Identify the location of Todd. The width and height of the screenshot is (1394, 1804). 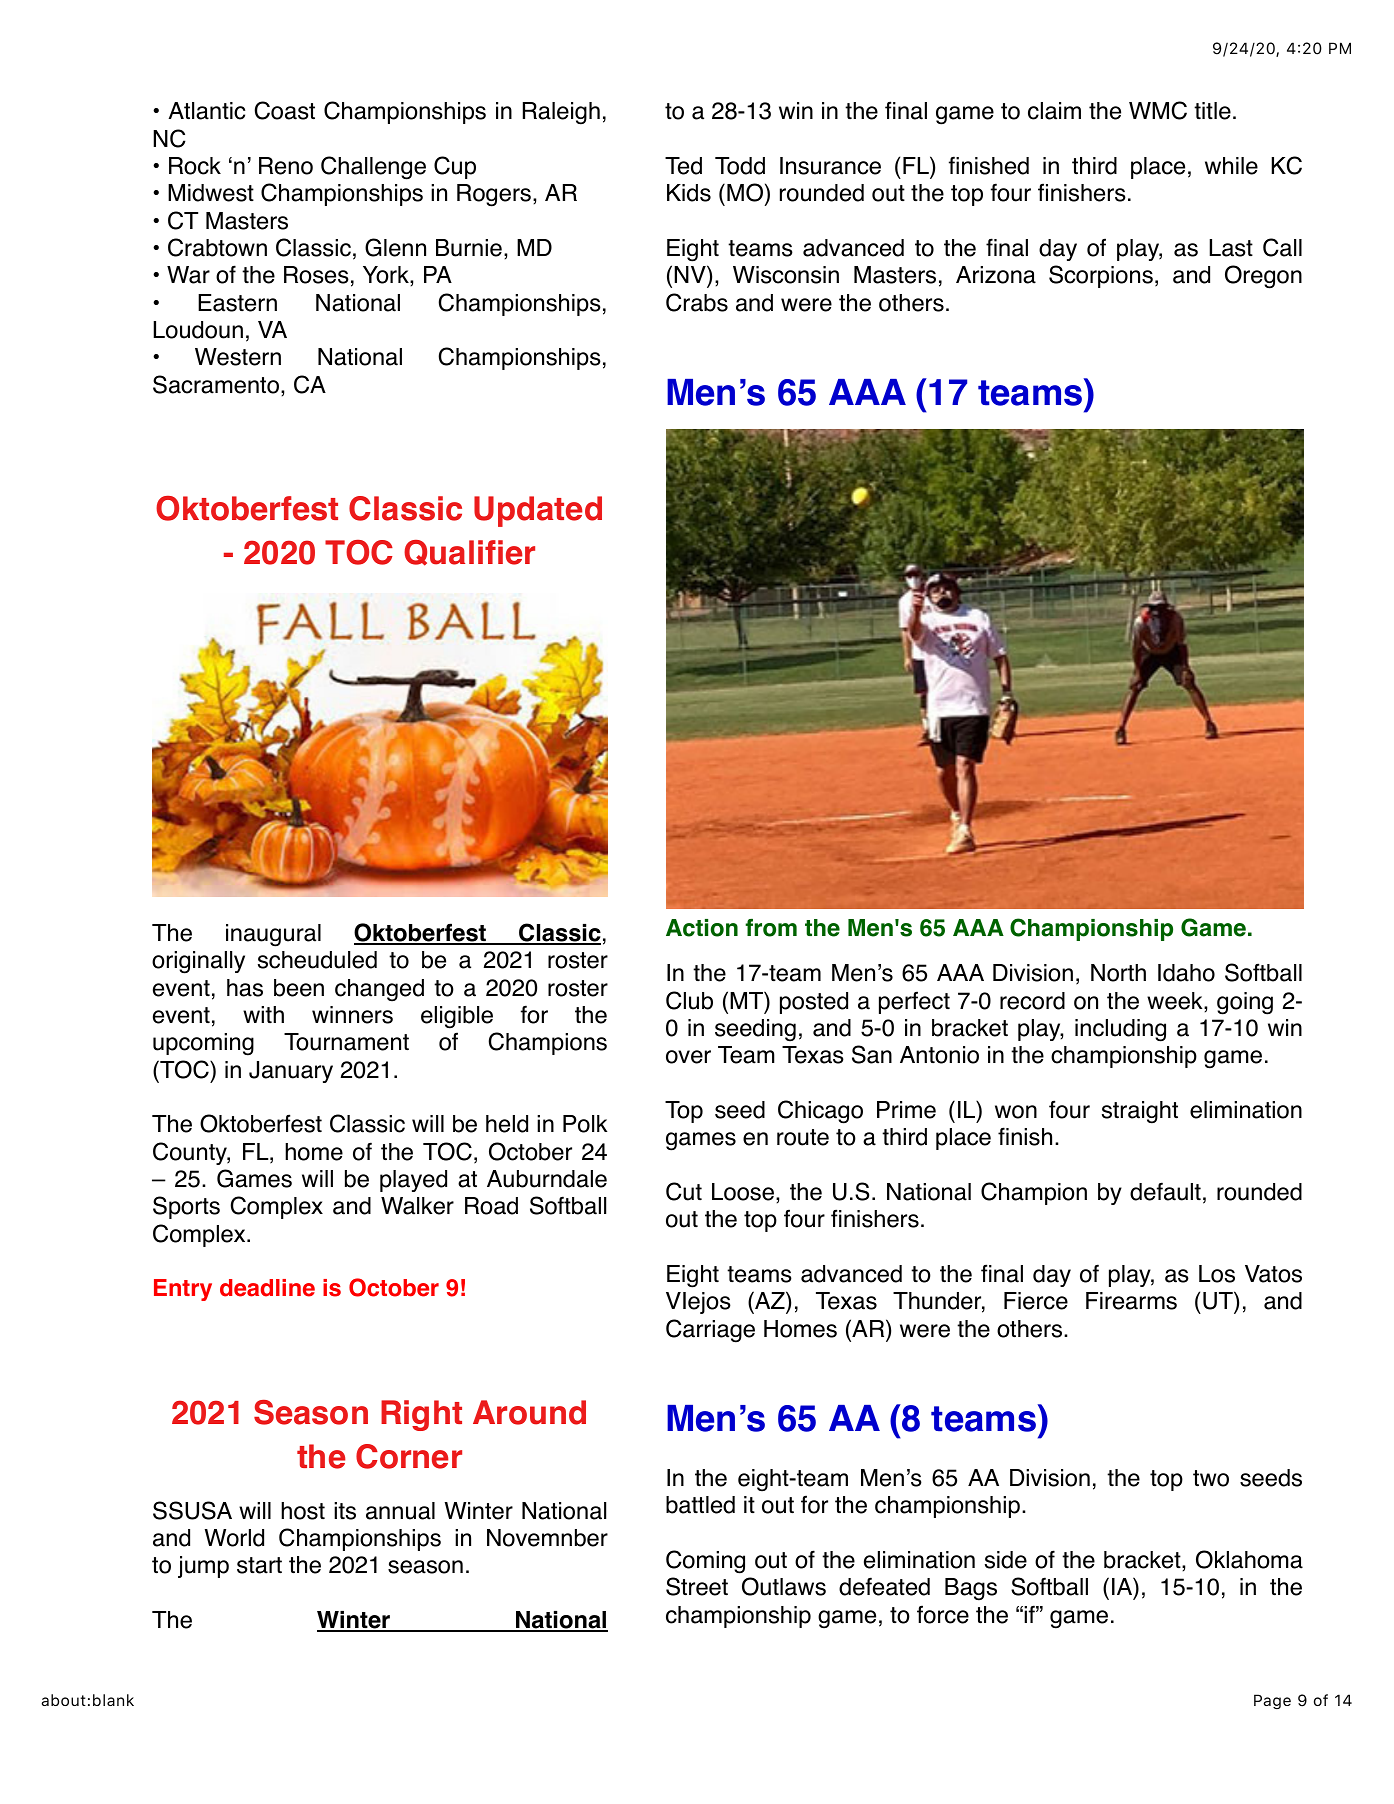
(740, 166).
